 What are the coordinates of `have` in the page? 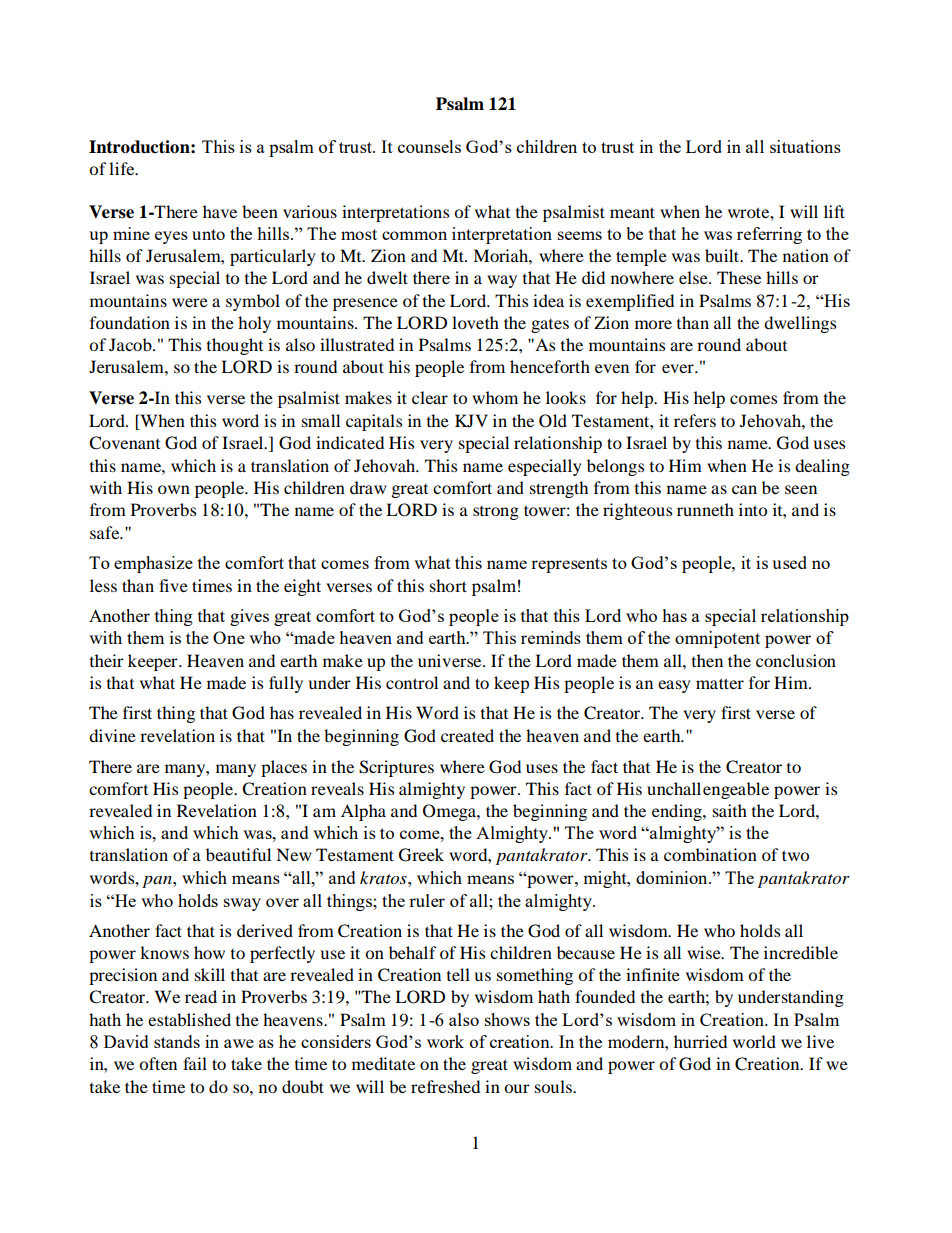 It's located at (220, 211).
